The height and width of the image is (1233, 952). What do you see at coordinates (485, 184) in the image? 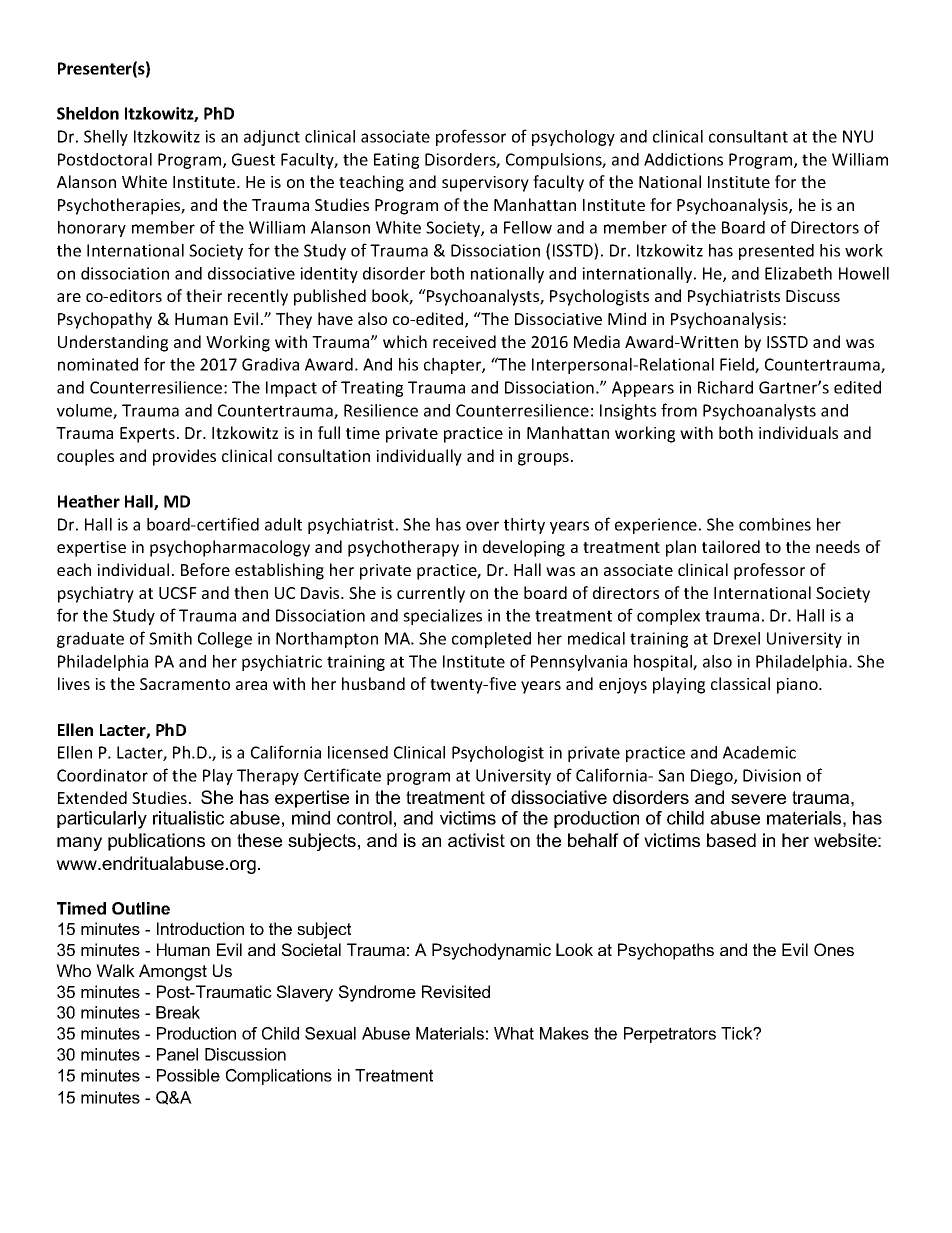
I see `supervisory` at bounding box center [485, 184].
